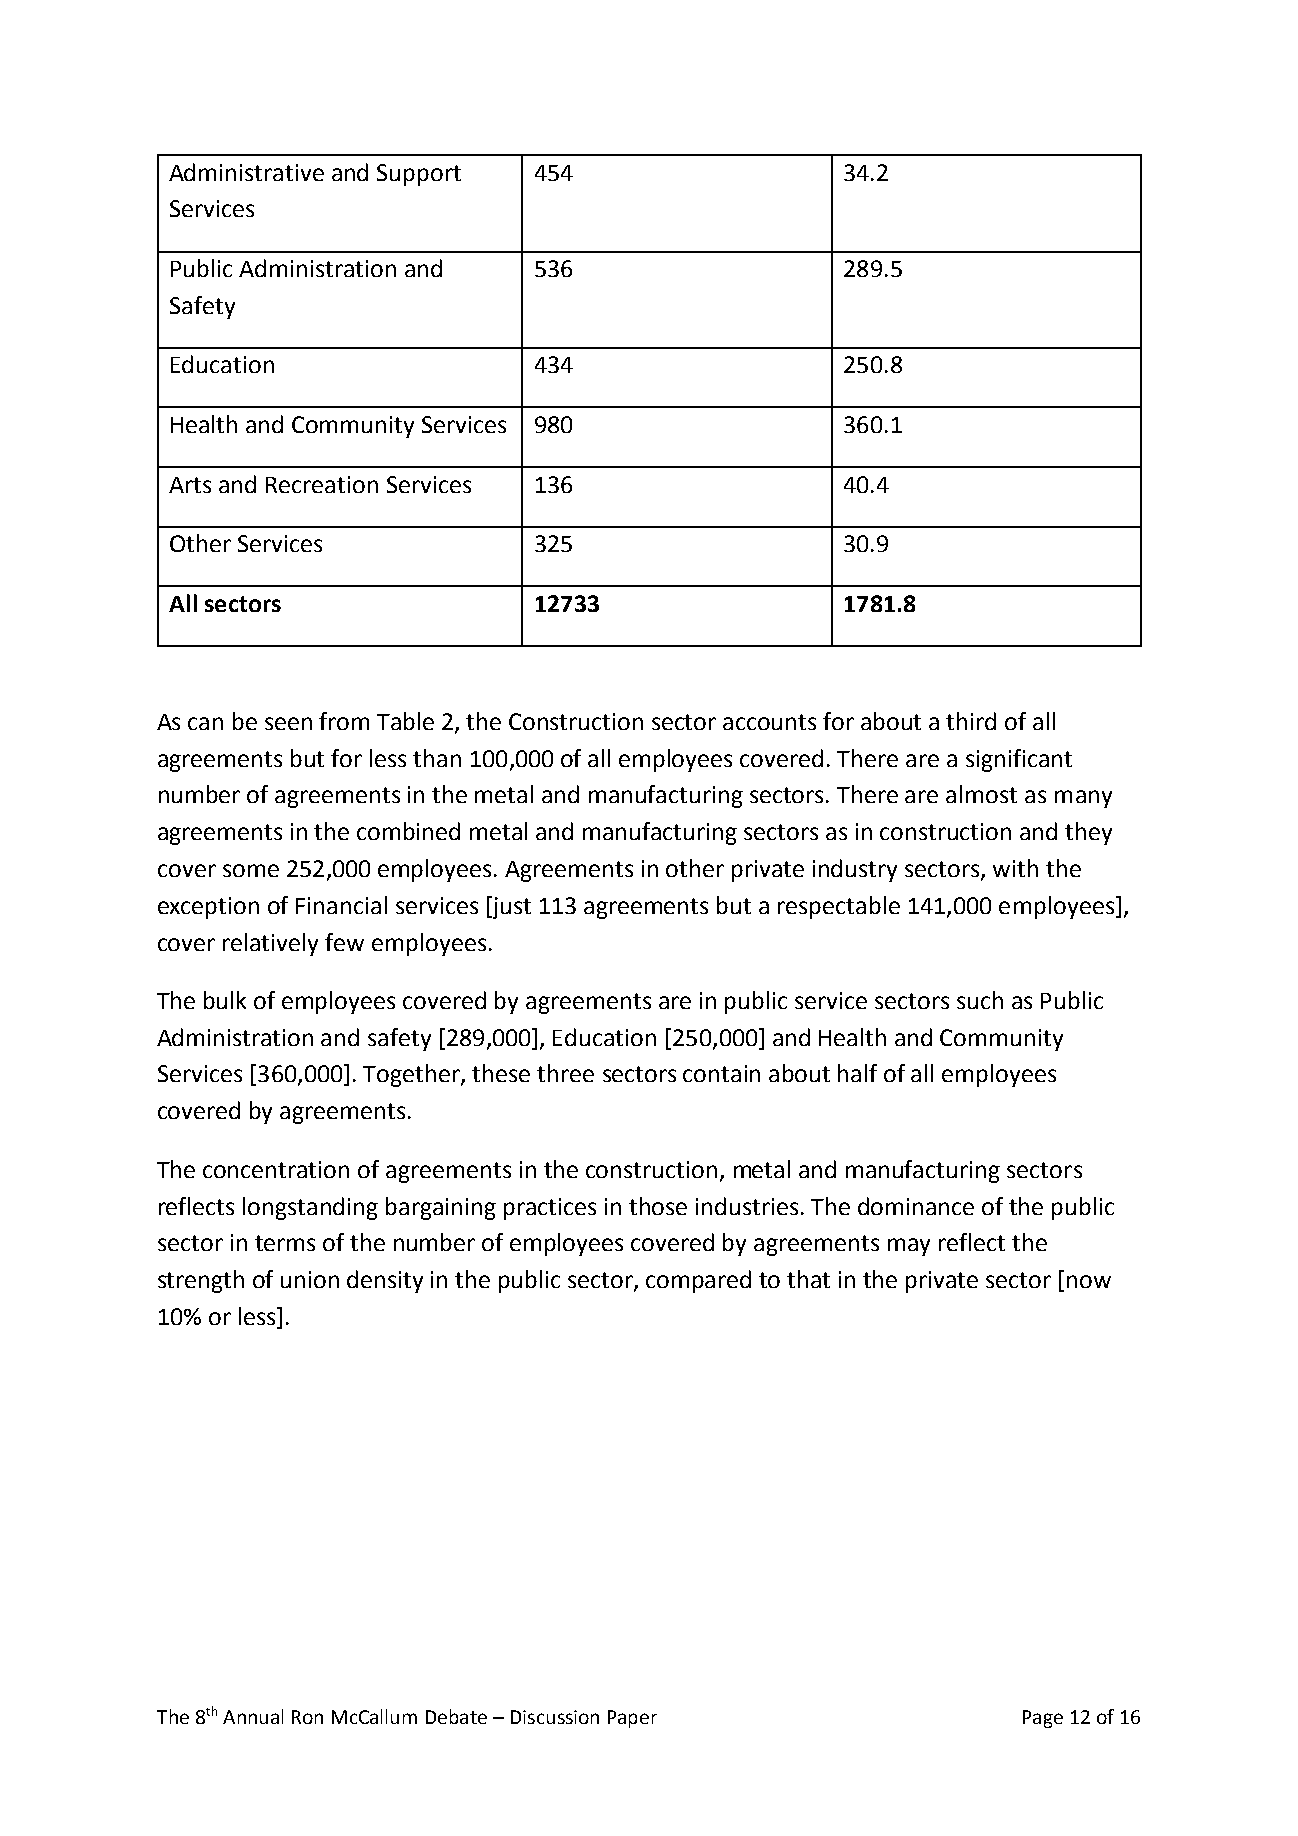  What do you see at coordinates (971, 721) in the document?
I see `third` at bounding box center [971, 721].
